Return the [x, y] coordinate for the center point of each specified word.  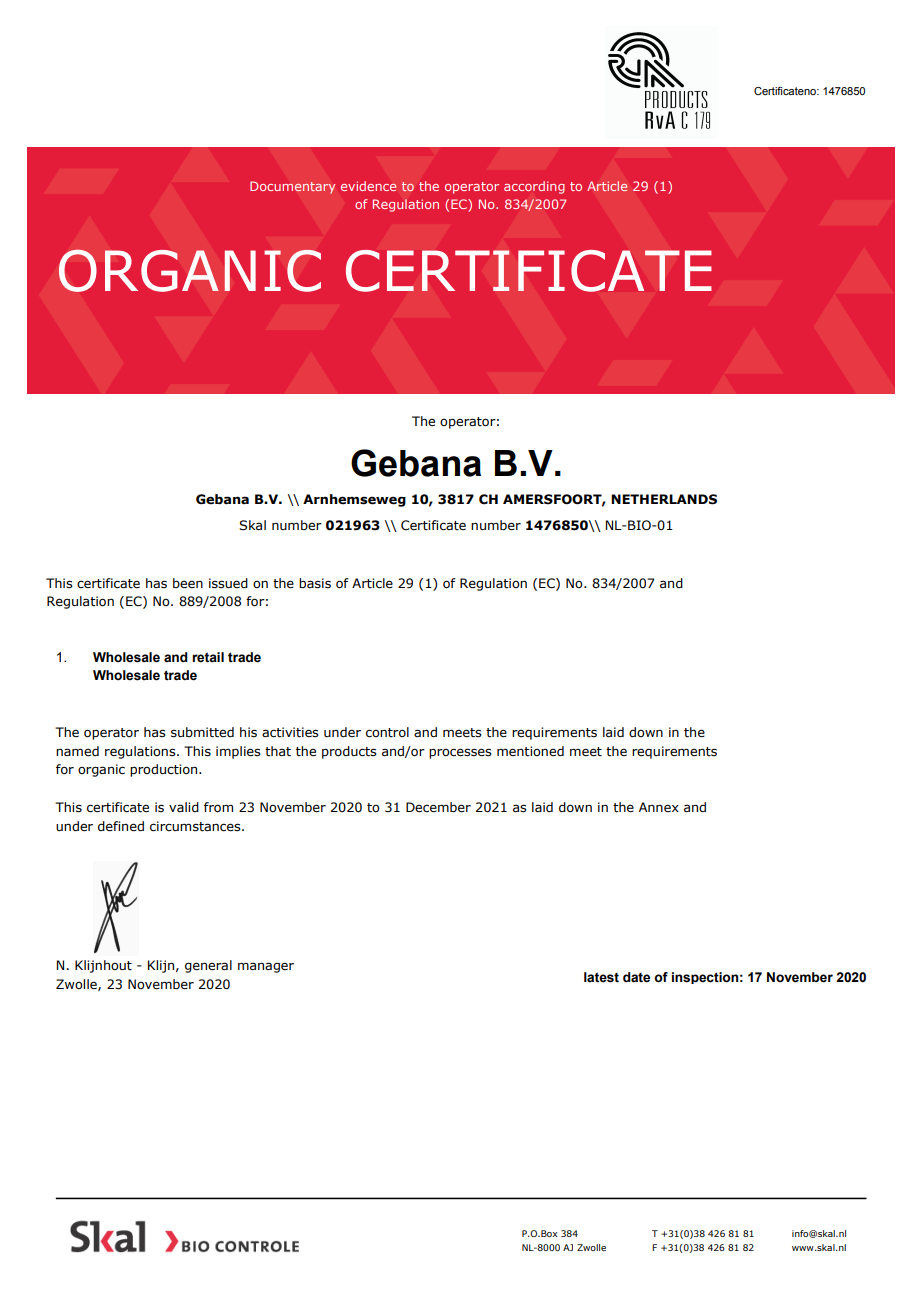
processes [460, 753]
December [438, 807]
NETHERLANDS [664, 499]
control [387, 732]
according [534, 187]
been [188, 583]
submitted [202, 732]
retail [208, 657]
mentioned [530, 751]
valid [184, 807]
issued [228, 583]
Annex [659, 807]
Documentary [292, 187]
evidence [368, 186]
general [208, 966]
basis [315, 583]
